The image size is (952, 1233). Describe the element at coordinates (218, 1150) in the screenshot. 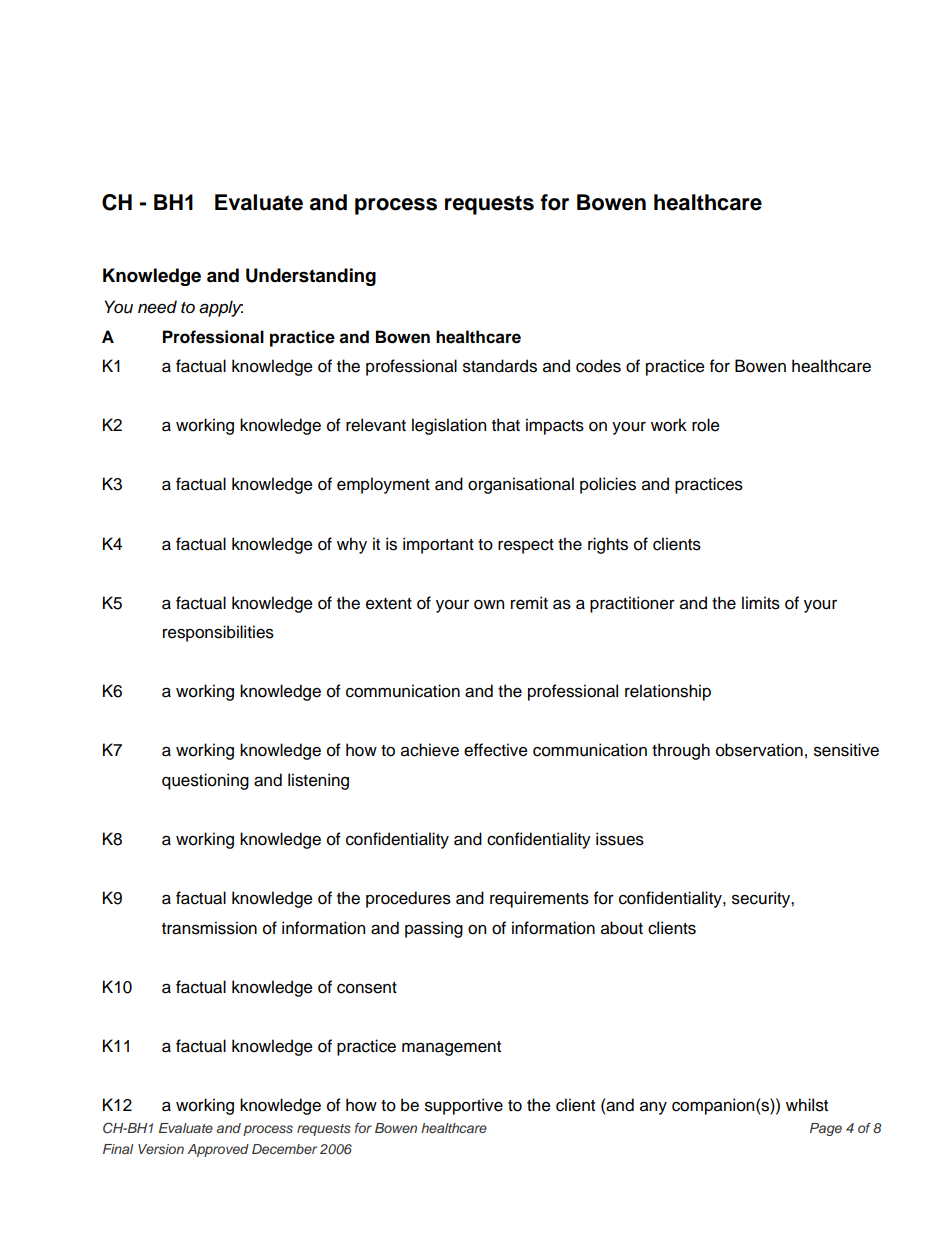

I see `Approved` at that location.
